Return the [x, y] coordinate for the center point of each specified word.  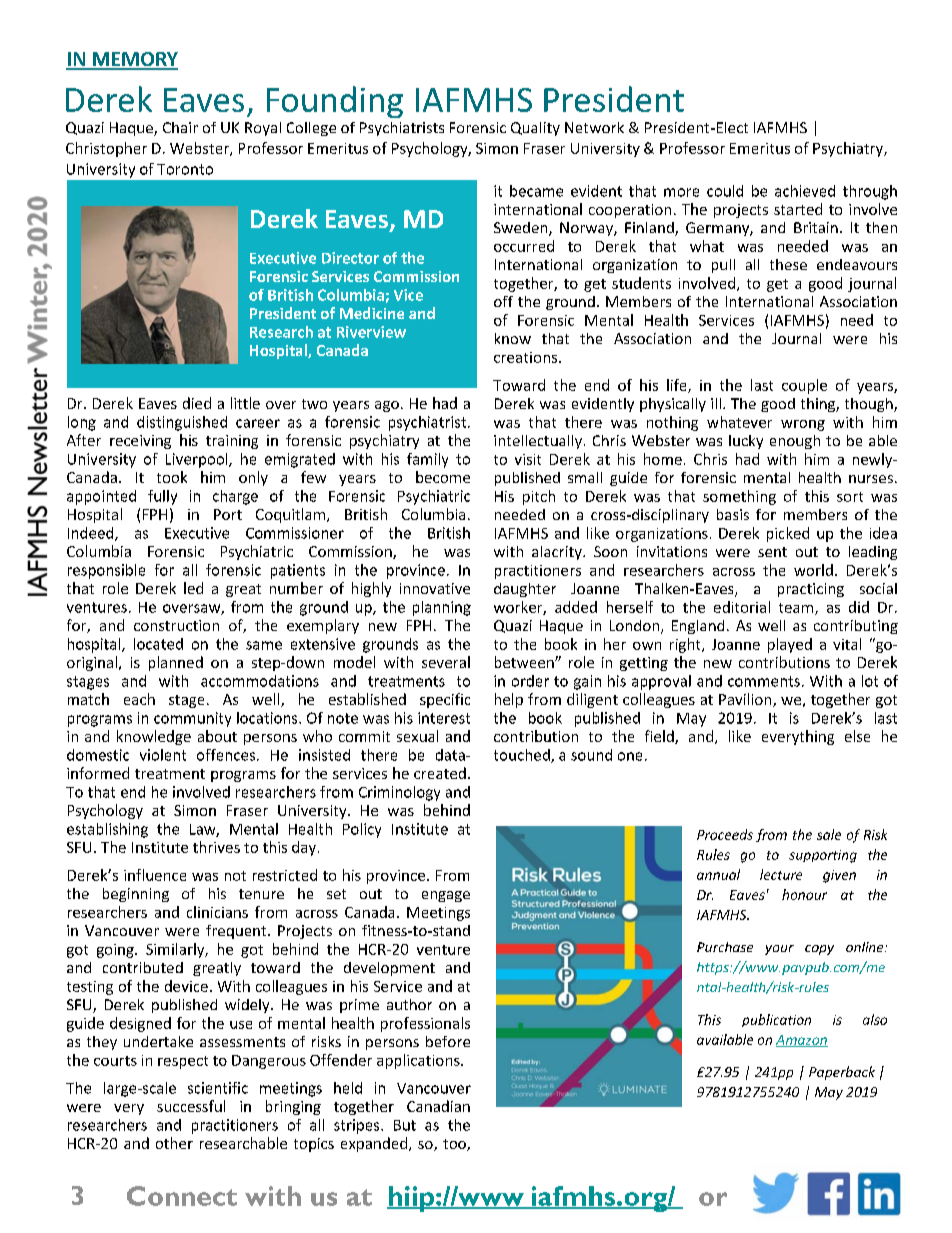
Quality [535, 129]
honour [804, 894]
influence [155, 875]
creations [527, 357]
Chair [180, 127]
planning [442, 608]
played [790, 645]
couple [804, 386]
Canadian [438, 1106]
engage [446, 896]
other [174, 1143]
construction [176, 625]
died [197, 403]
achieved [805, 191]
